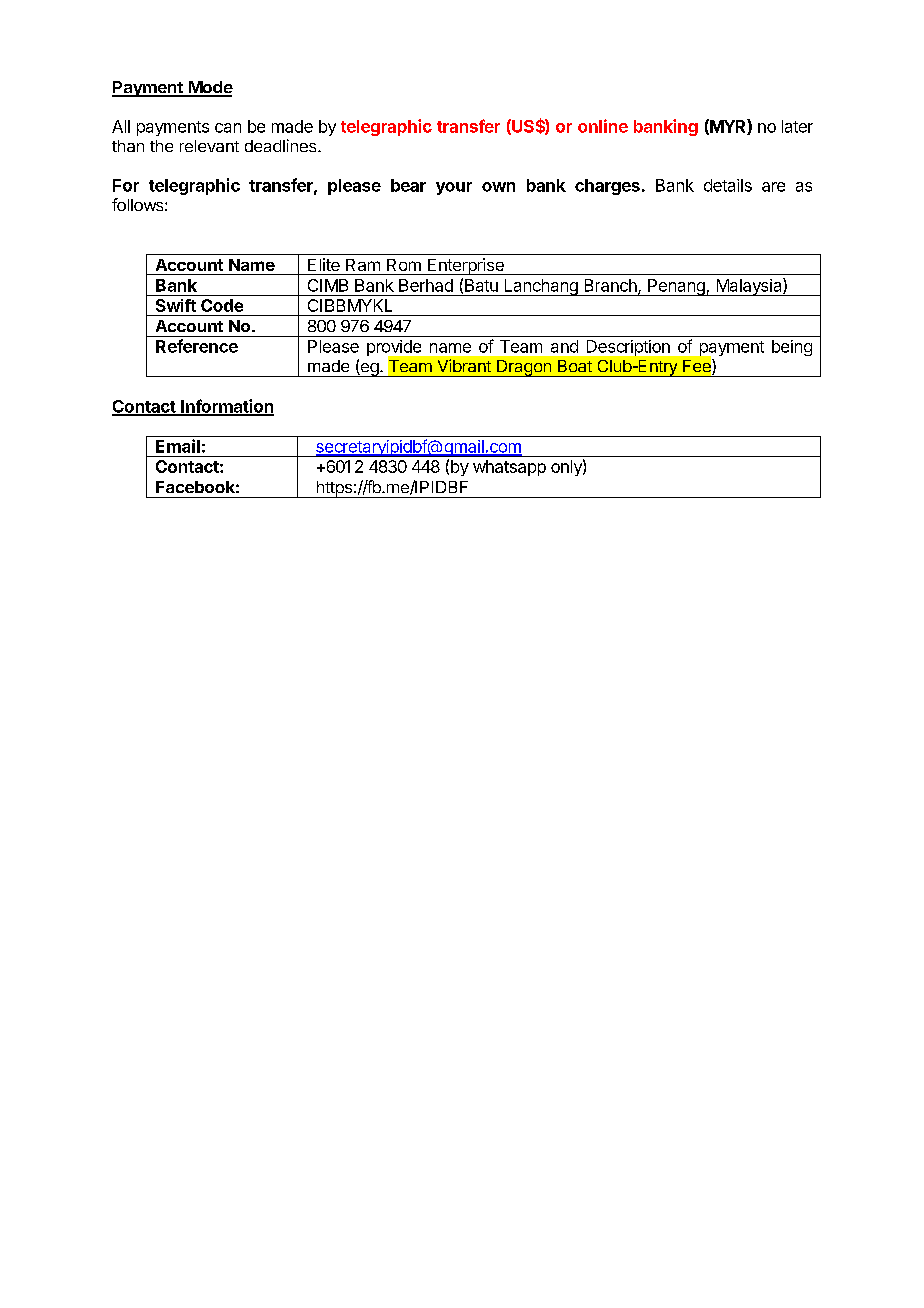 The height and width of the screenshot is (1308, 924). I want to click on Berhad, so click(426, 285).
